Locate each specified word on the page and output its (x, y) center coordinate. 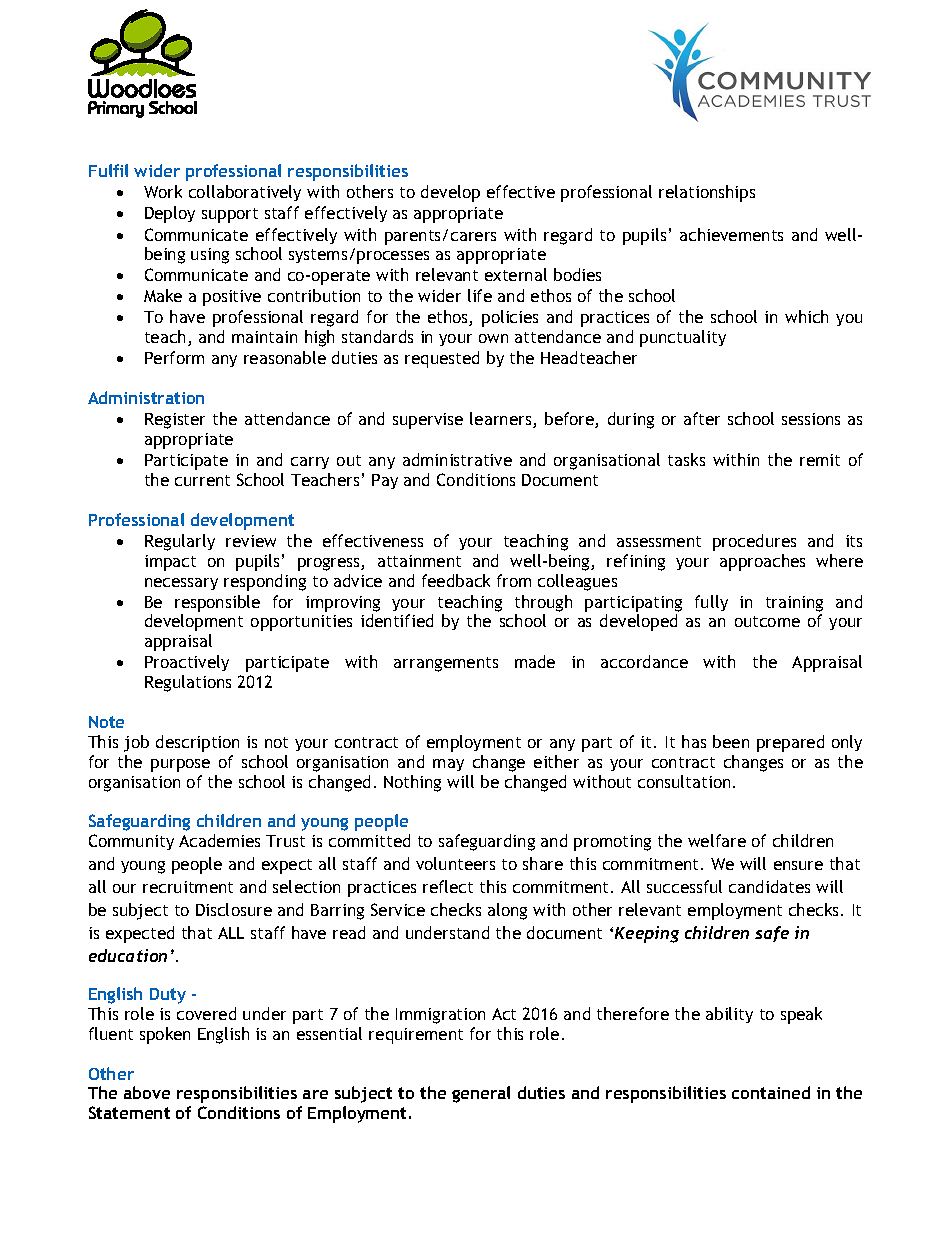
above (147, 1092)
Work (163, 191)
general (481, 1094)
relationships (707, 193)
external (516, 274)
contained (771, 1092)
